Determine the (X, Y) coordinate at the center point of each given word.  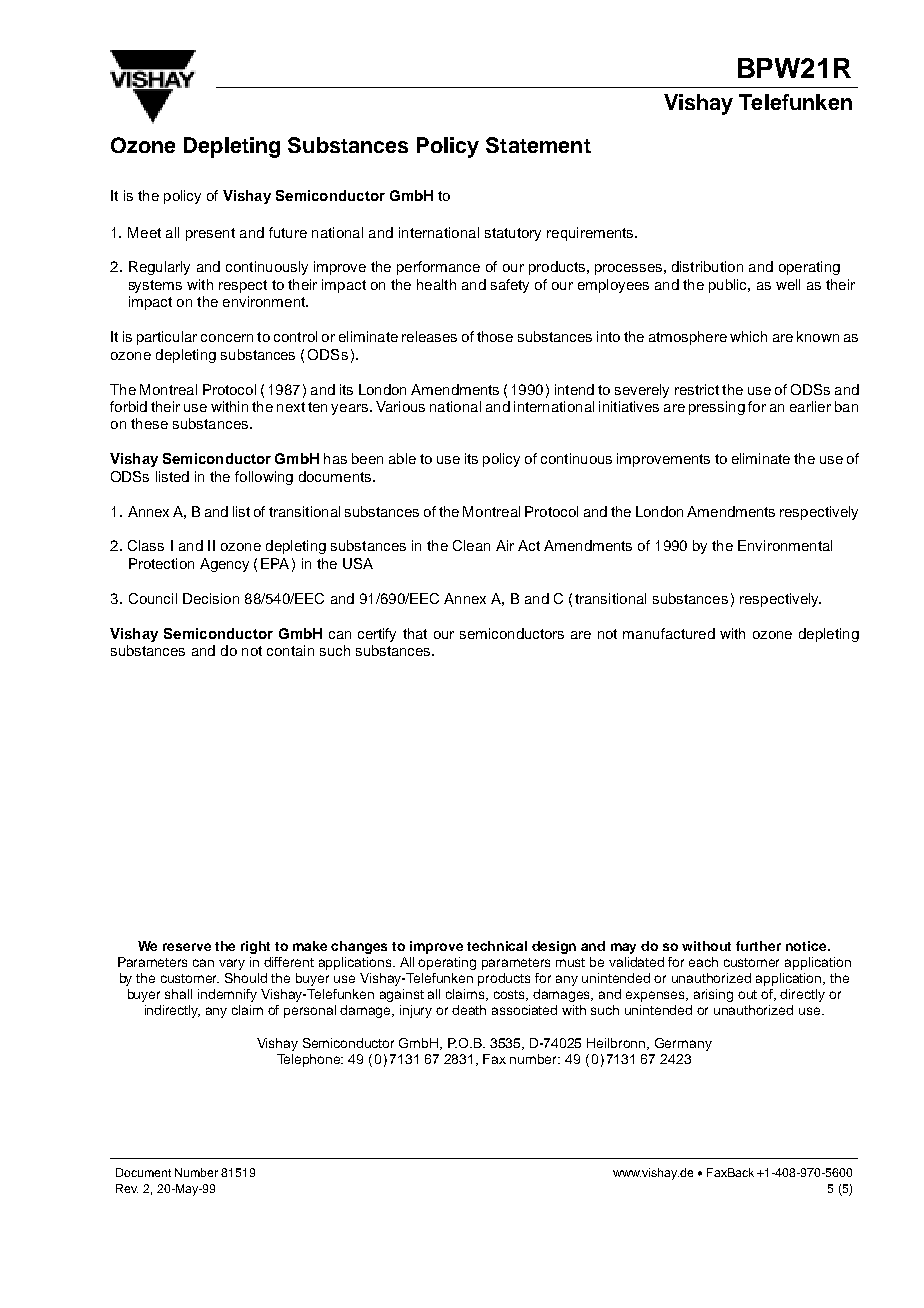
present (210, 234)
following (264, 478)
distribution (707, 266)
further (758, 946)
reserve (187, 947)
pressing (717, 408)
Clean (471, 545)
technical (497, 946)
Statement (538, 145)
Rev (127, 1188)
